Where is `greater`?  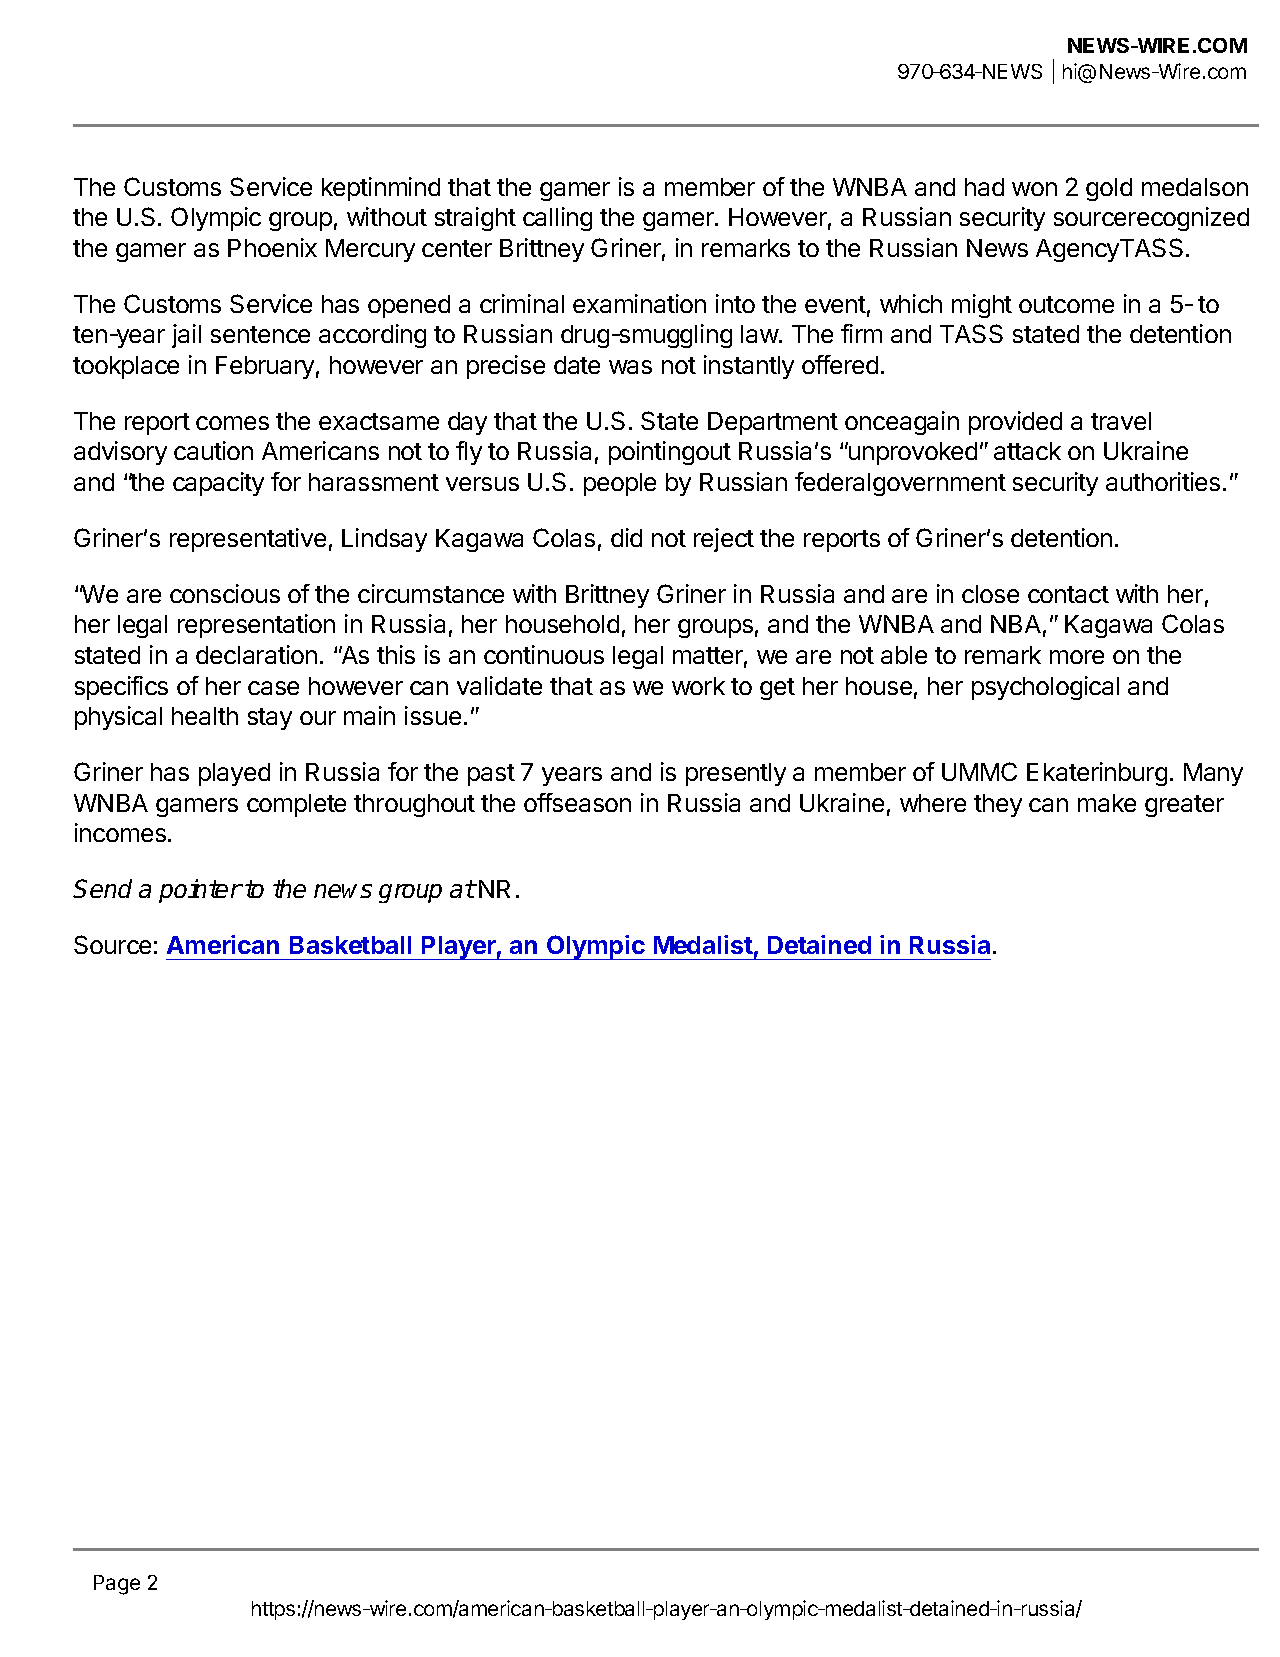 greater is located at coordinates (1184, 806).
